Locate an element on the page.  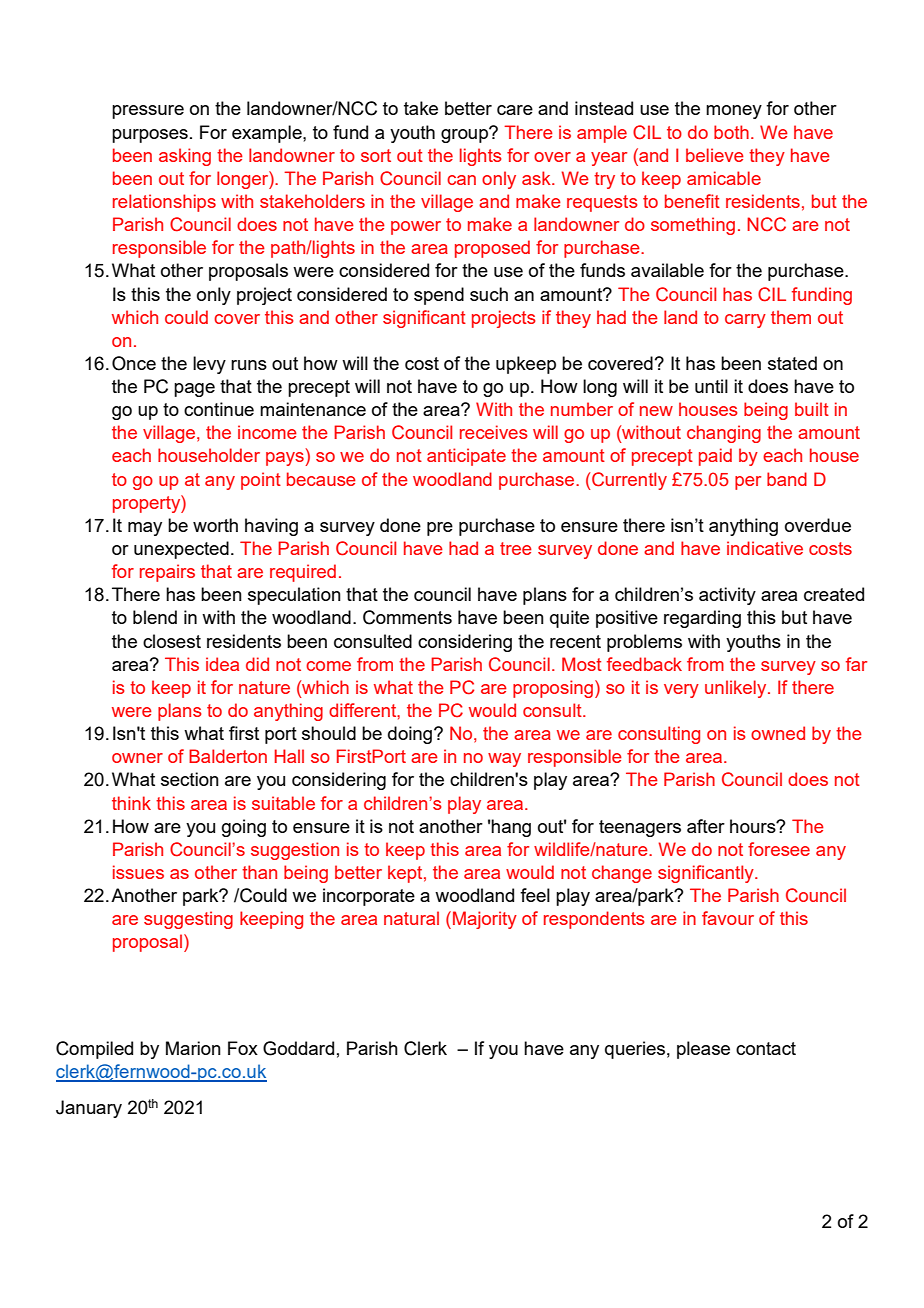
band is located at coordinates (787, 479).
